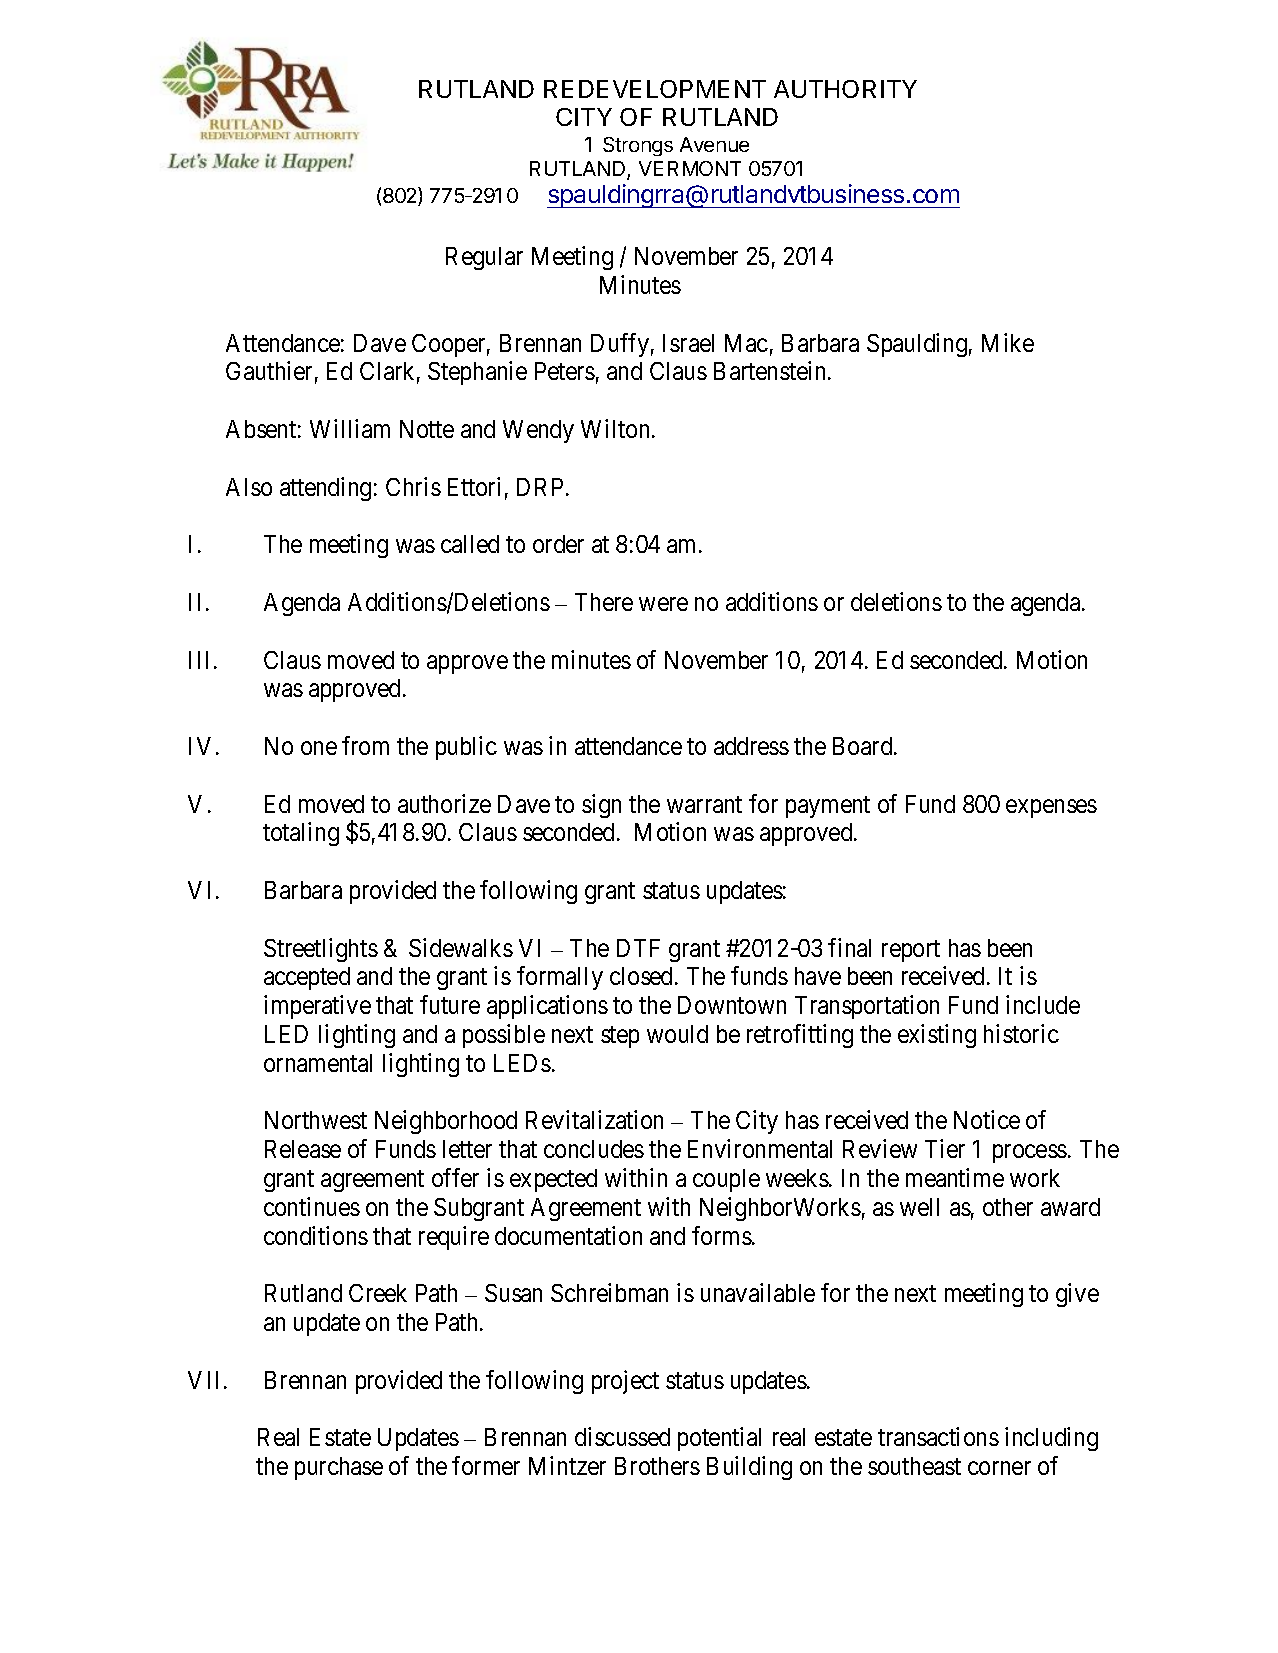  What do you see at coordinates (938, 1436) in the document?
I see `transactions` at bounding box center [938, 1436].
